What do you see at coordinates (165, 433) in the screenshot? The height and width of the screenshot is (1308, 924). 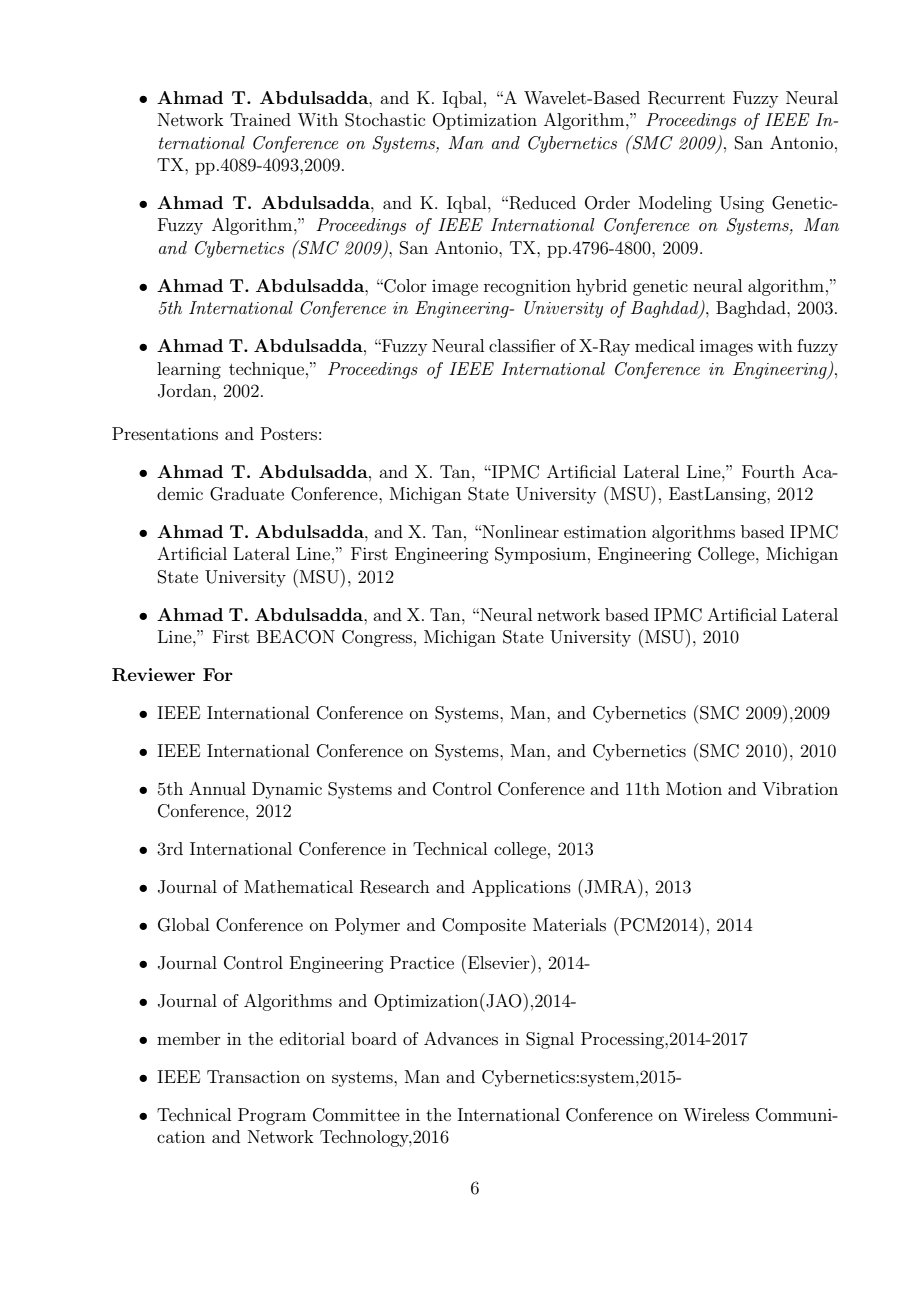 I see `Presentations` at bounding box center [165, 433].
